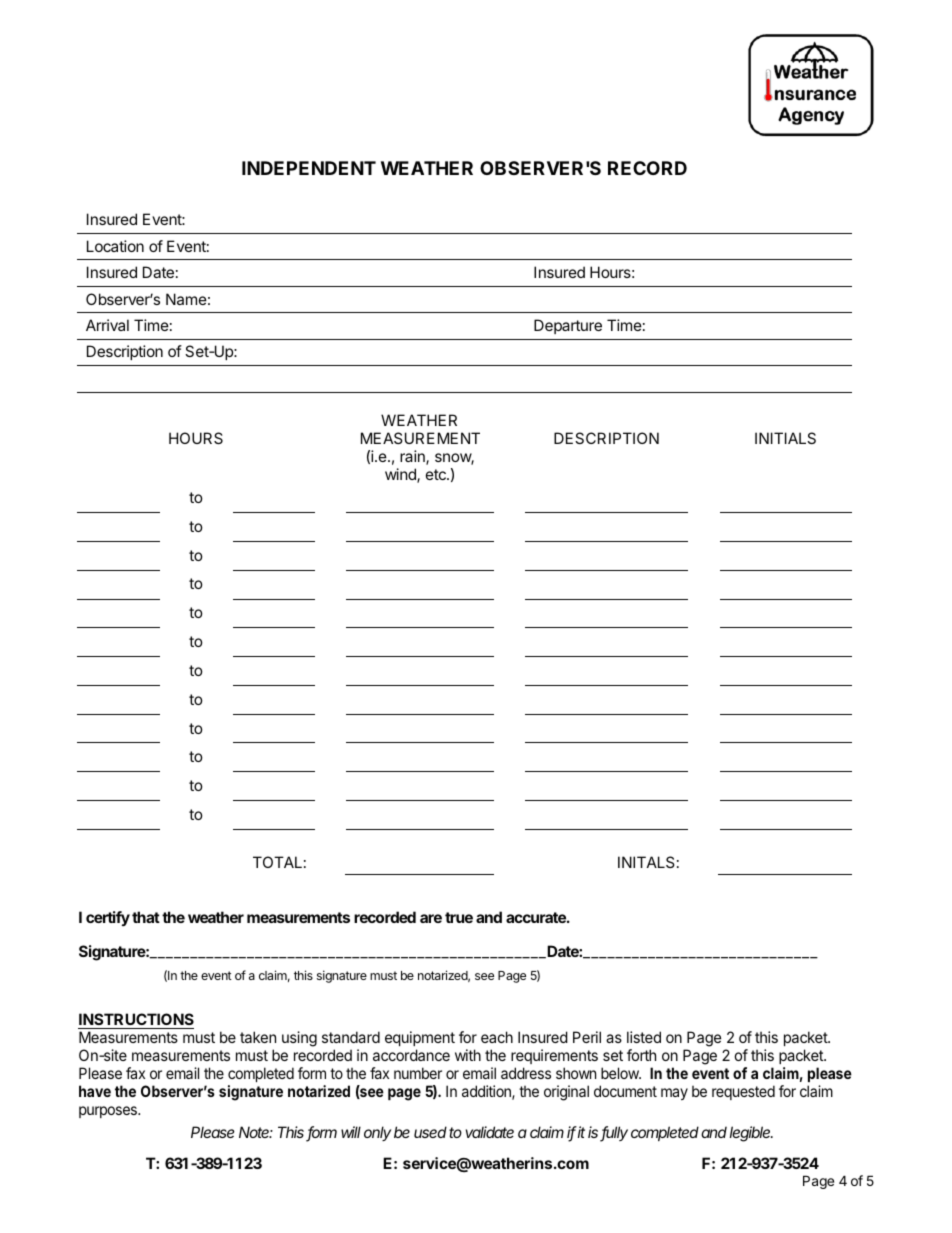  What do you see at coordinates (401, 475) in the screenshot?
I see `wind` at bounding box center [401, 475].
